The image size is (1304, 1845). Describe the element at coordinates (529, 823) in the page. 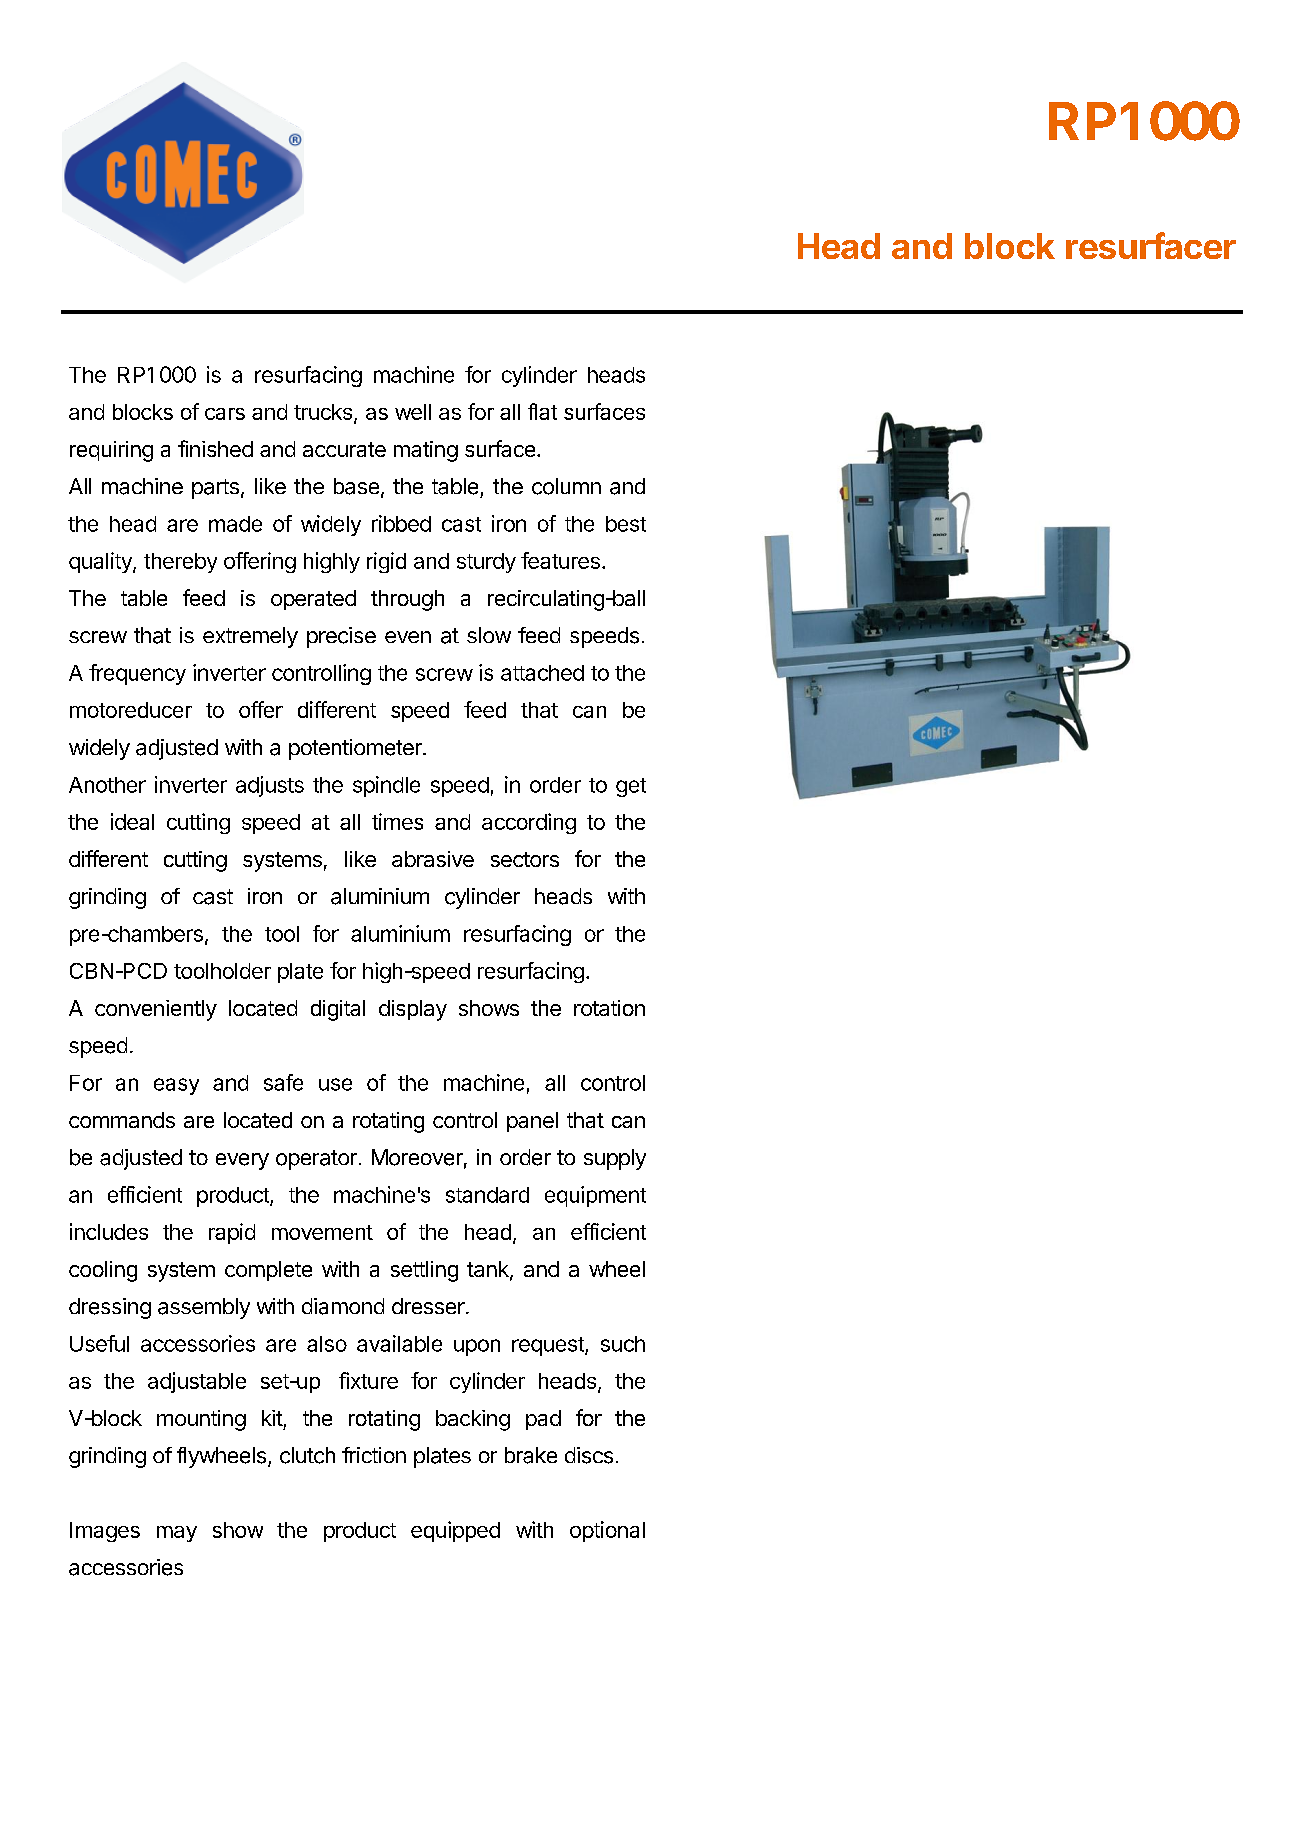

I see `according` at that location.
